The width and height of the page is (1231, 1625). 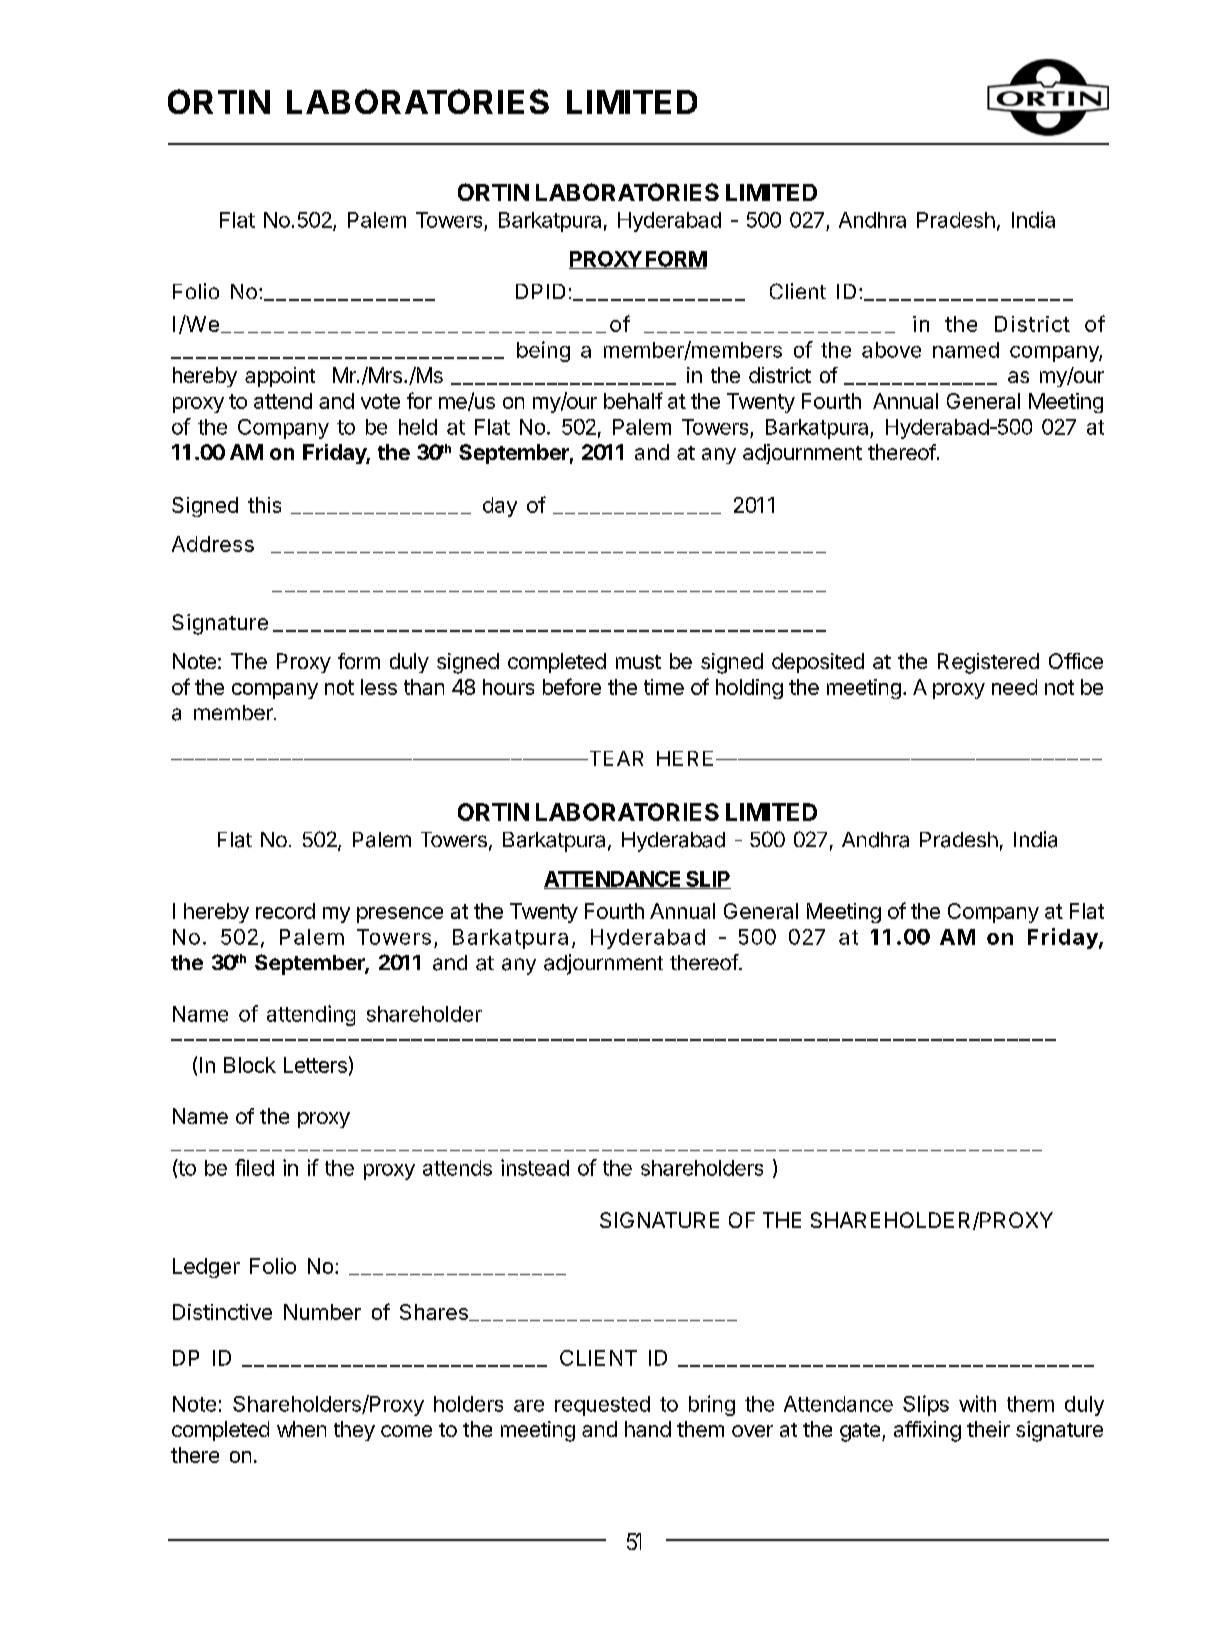 I want to click on Letters, so click(x=315, y=1065).
